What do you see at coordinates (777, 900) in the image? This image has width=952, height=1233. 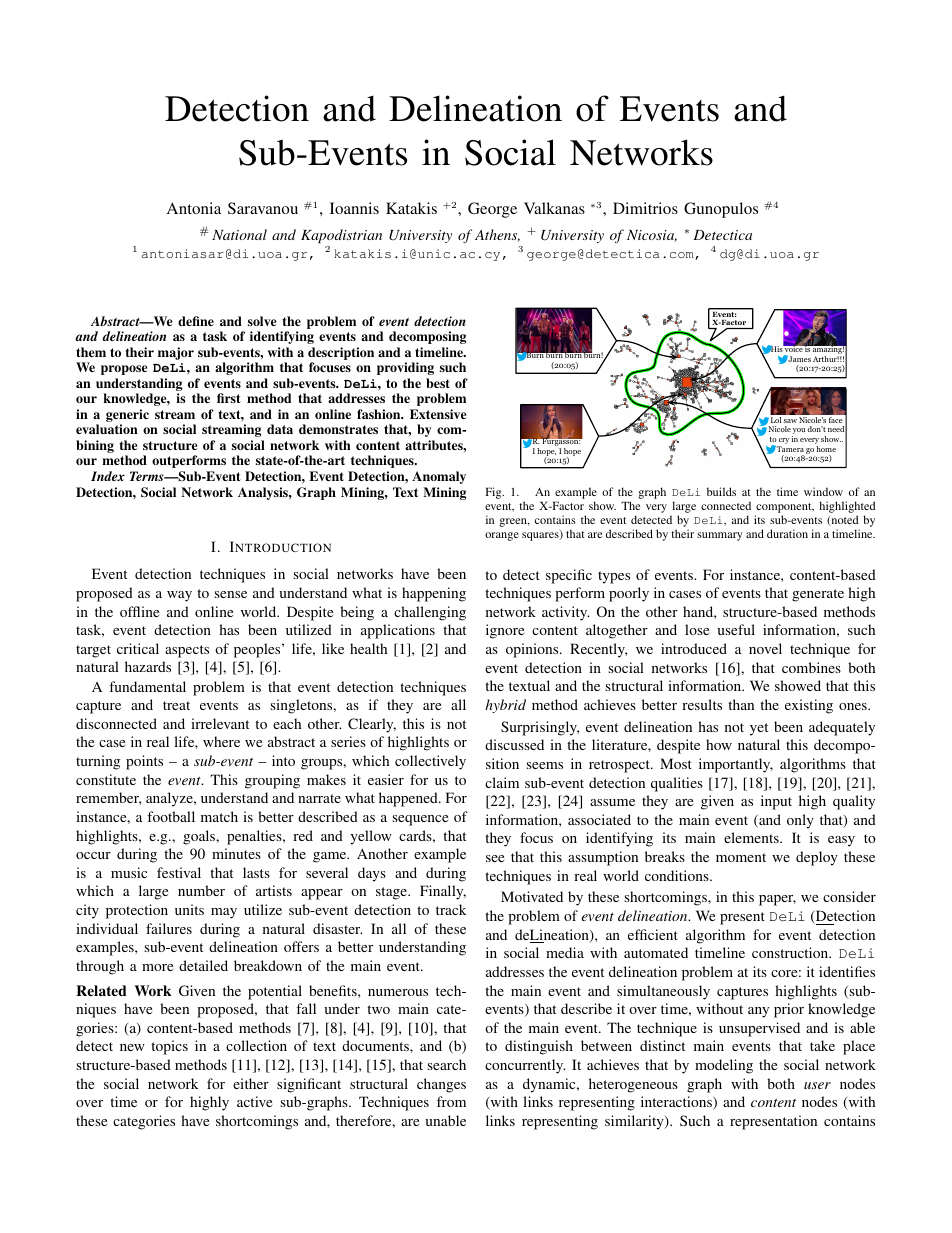 I see `paper` at bounding box center [777, 900].
